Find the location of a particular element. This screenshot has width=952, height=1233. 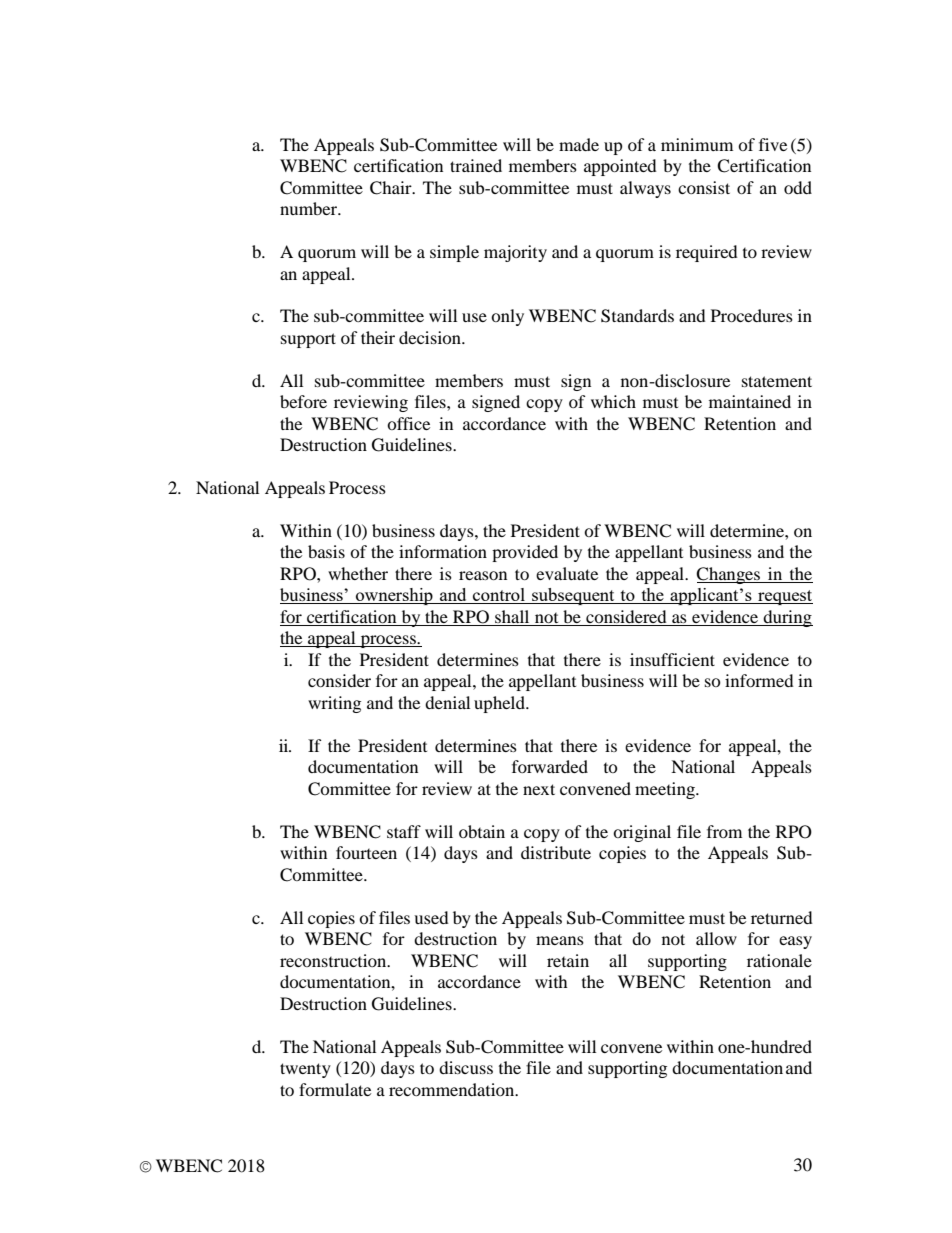

distribute is located at coordinates (556, 852).
